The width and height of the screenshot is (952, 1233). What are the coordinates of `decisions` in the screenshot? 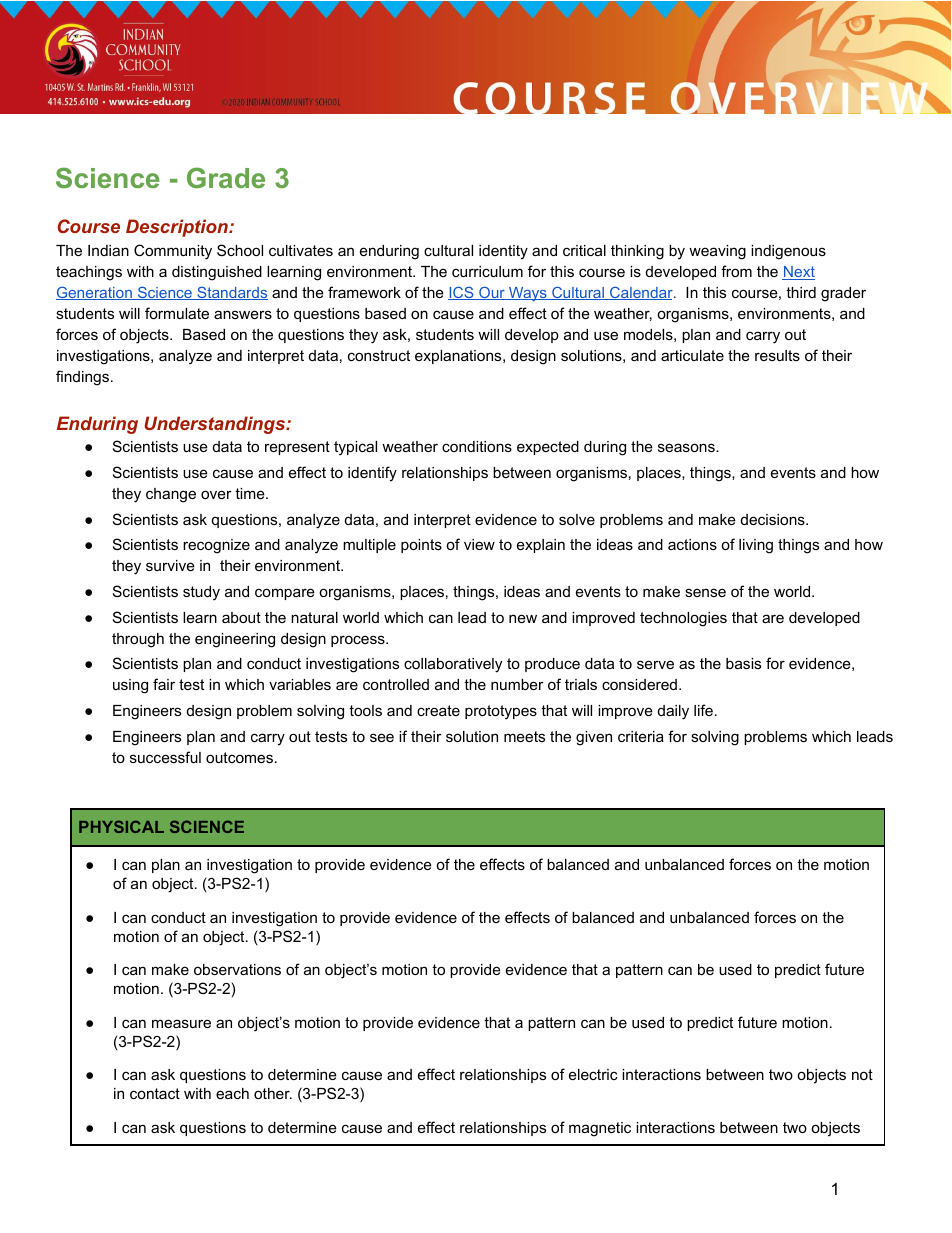 It's located at (774, 519).
